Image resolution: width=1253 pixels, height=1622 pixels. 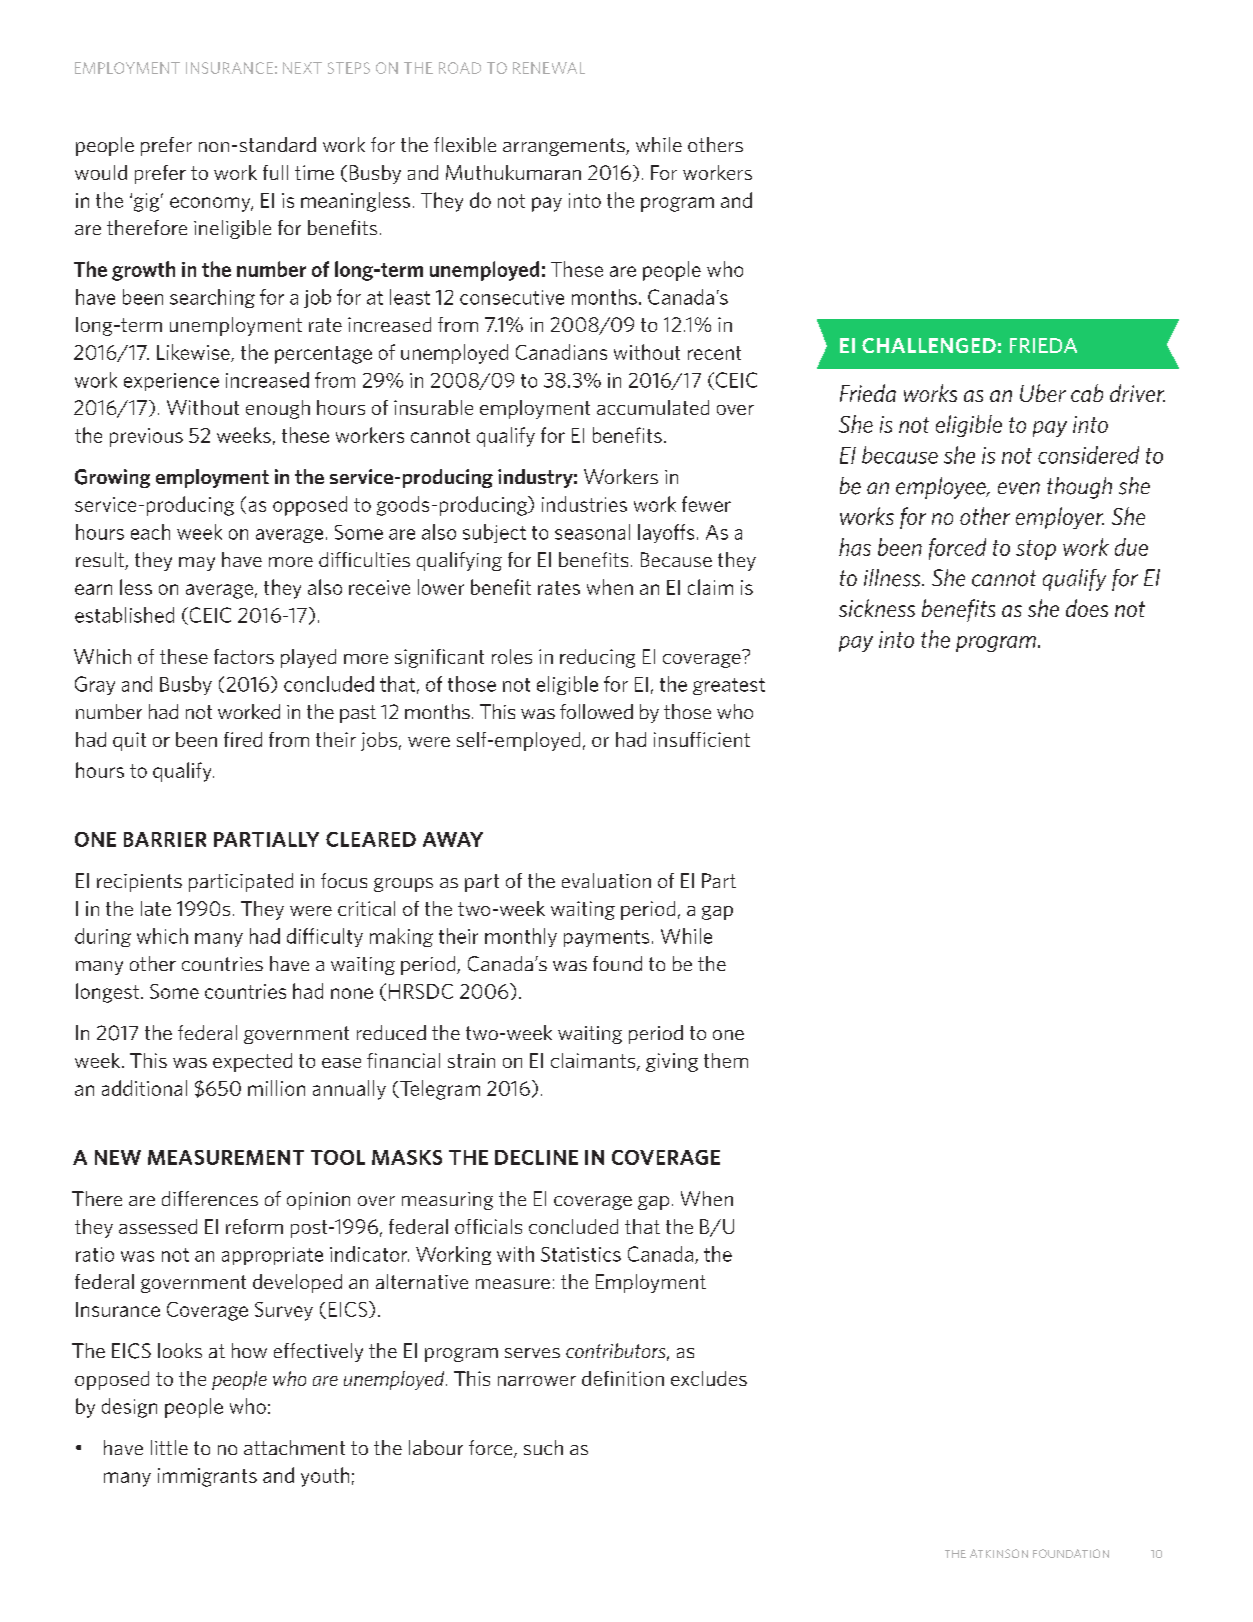 I want to click on excludes, so click(x=709, y=1378).
